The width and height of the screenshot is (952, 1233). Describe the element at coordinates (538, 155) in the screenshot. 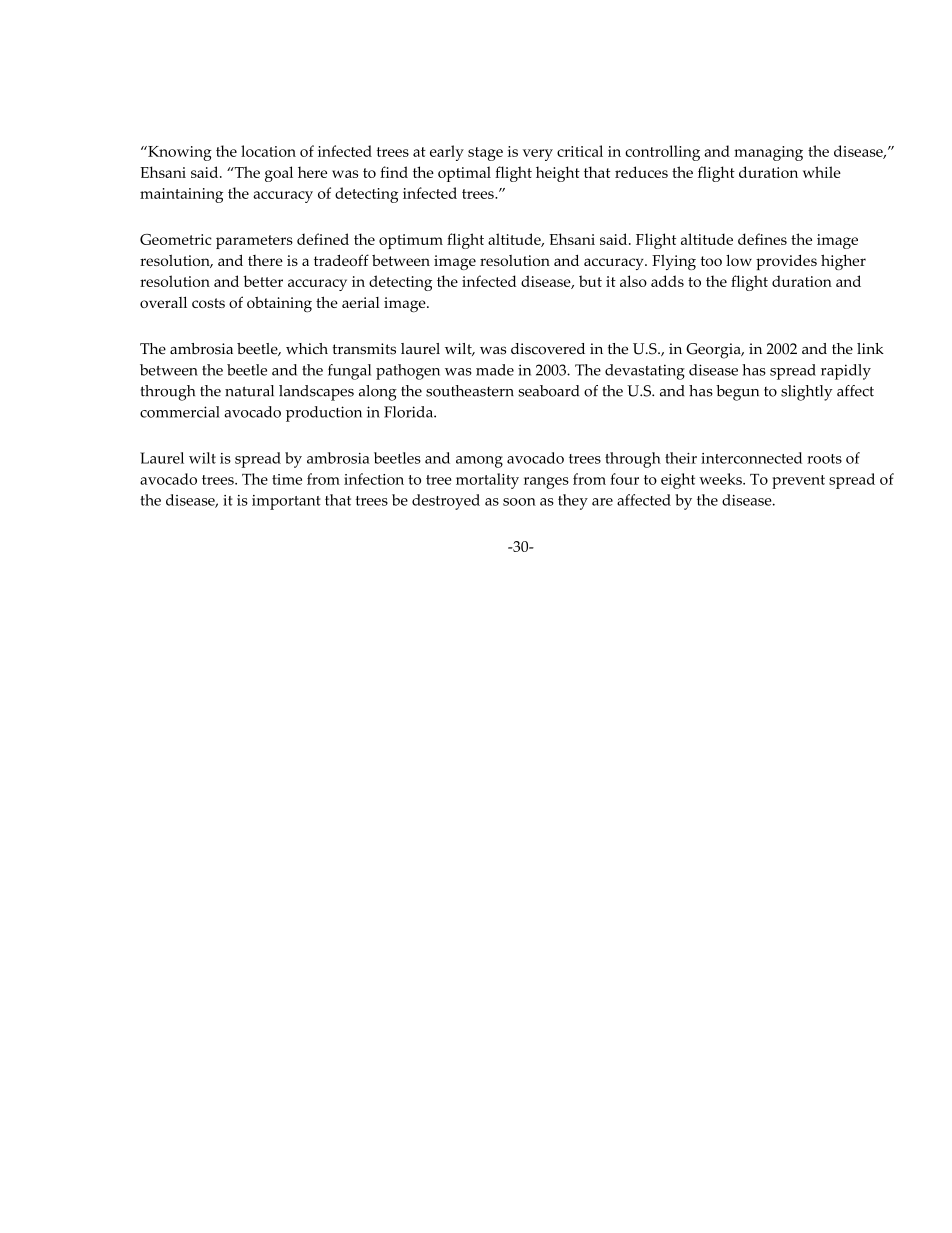

I see `very` at that location.
